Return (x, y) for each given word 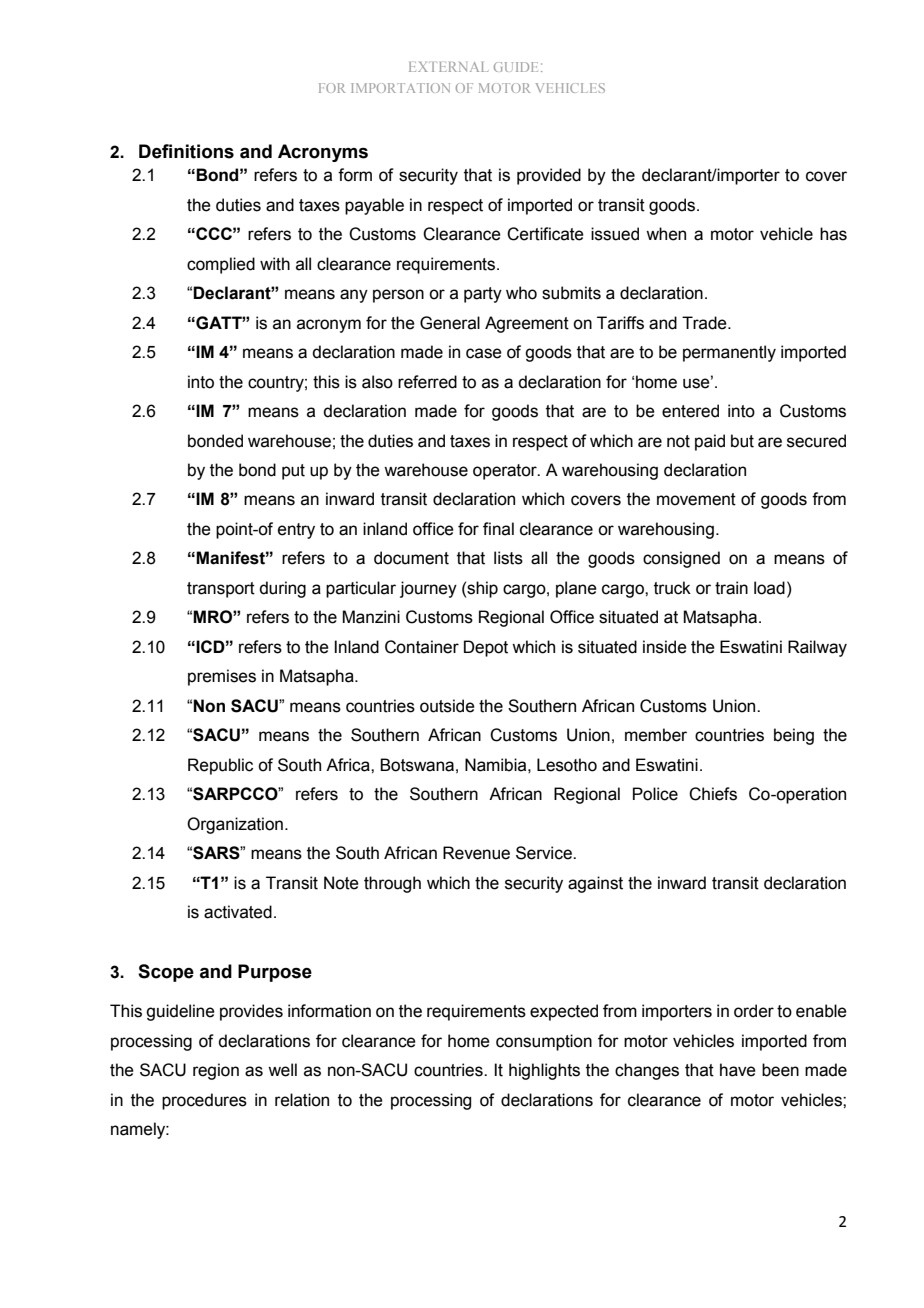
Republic (220, 766)
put (293, 472)
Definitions (186, 151)
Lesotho (567, 765)
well (282, 1070)
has (833, 234)
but (742, 441)
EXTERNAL (448, 67)
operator (506, 472)
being (794, 736)
